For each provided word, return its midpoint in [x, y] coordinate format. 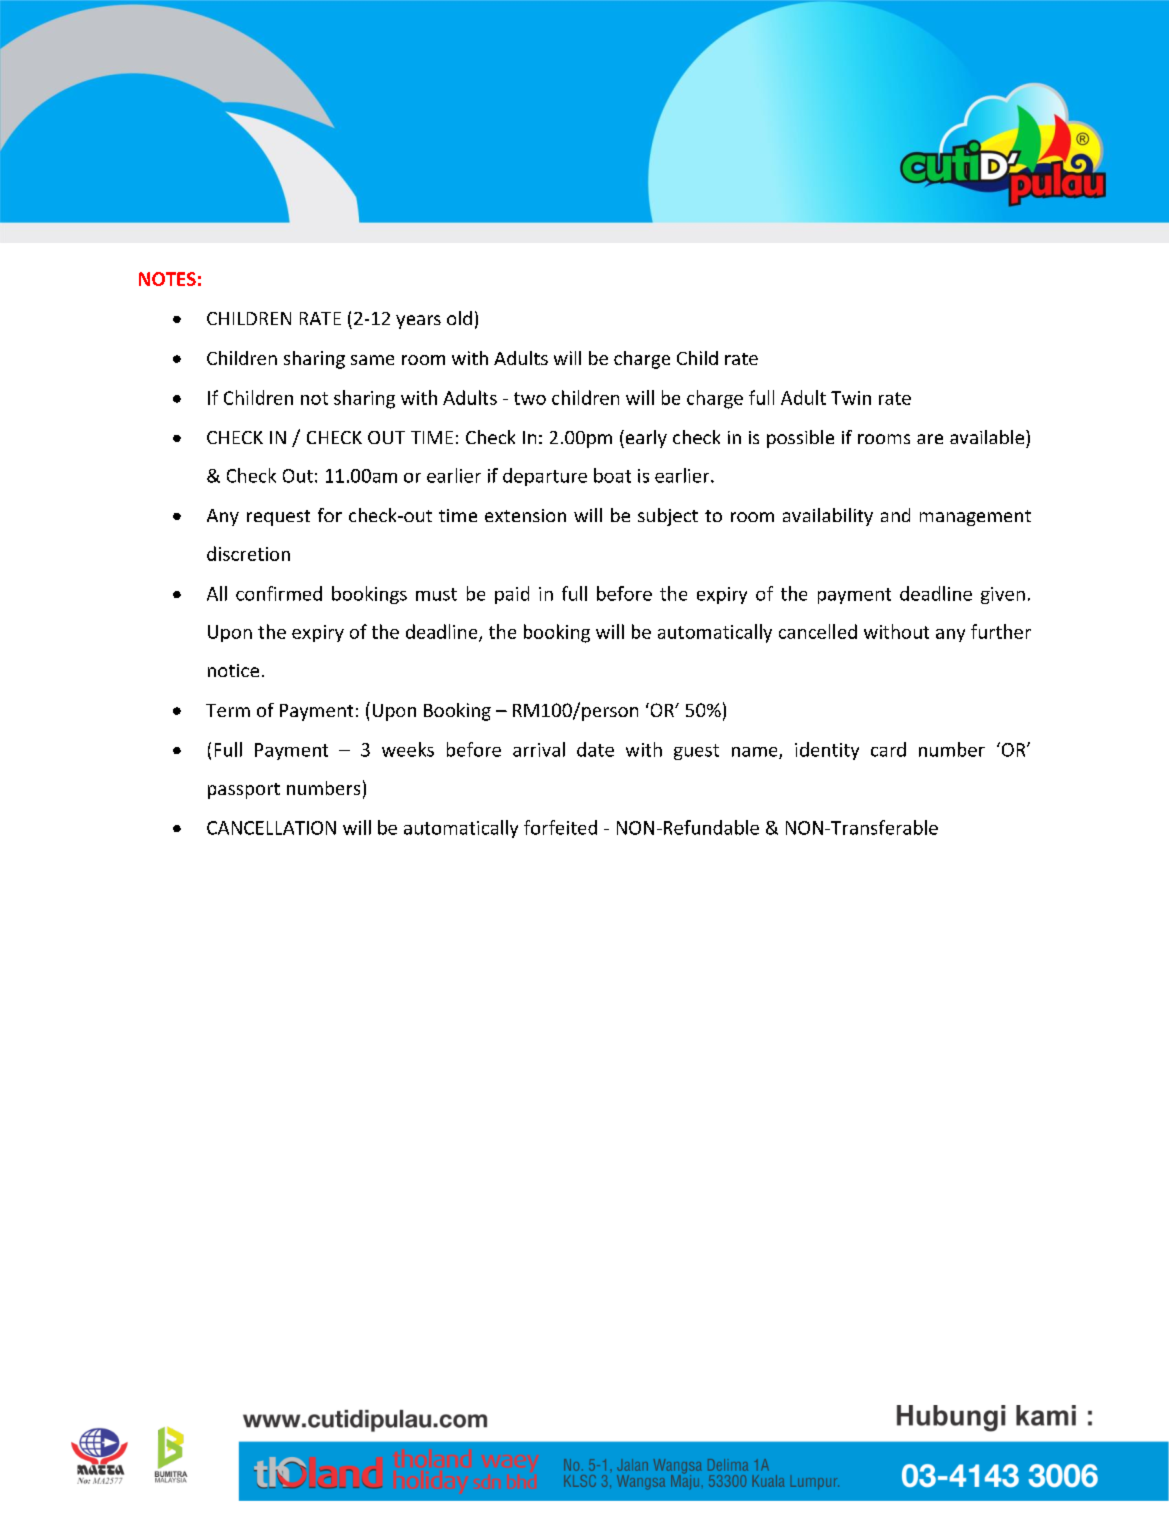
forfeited [560, 827]
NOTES [167, 279]
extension [525, 515]
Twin [851, 398]
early [645, 439]
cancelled [818, 631]
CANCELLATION [271, 828]
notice [233, 670]
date [595, 749]
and [895, 515]
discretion [248, 553]
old [459, 318]
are [930, 439]
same [372, 360]
